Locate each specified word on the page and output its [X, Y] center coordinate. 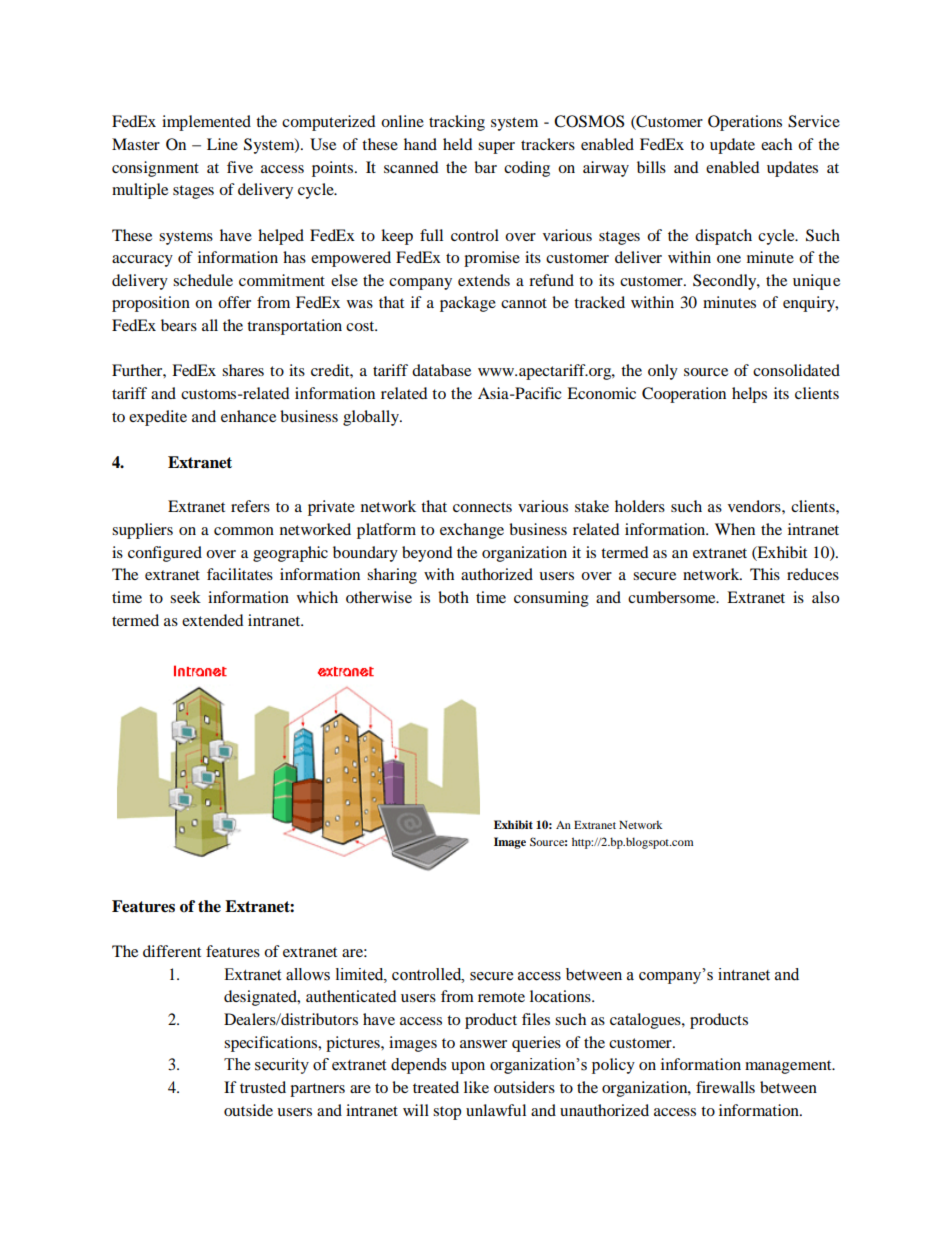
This [765, 574]
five [240, 167]
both [453, 597]
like [476, 1087]
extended [213, 620]
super [496, 148]
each [776, 144]
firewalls [725, 1087]
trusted [263, 1087]
